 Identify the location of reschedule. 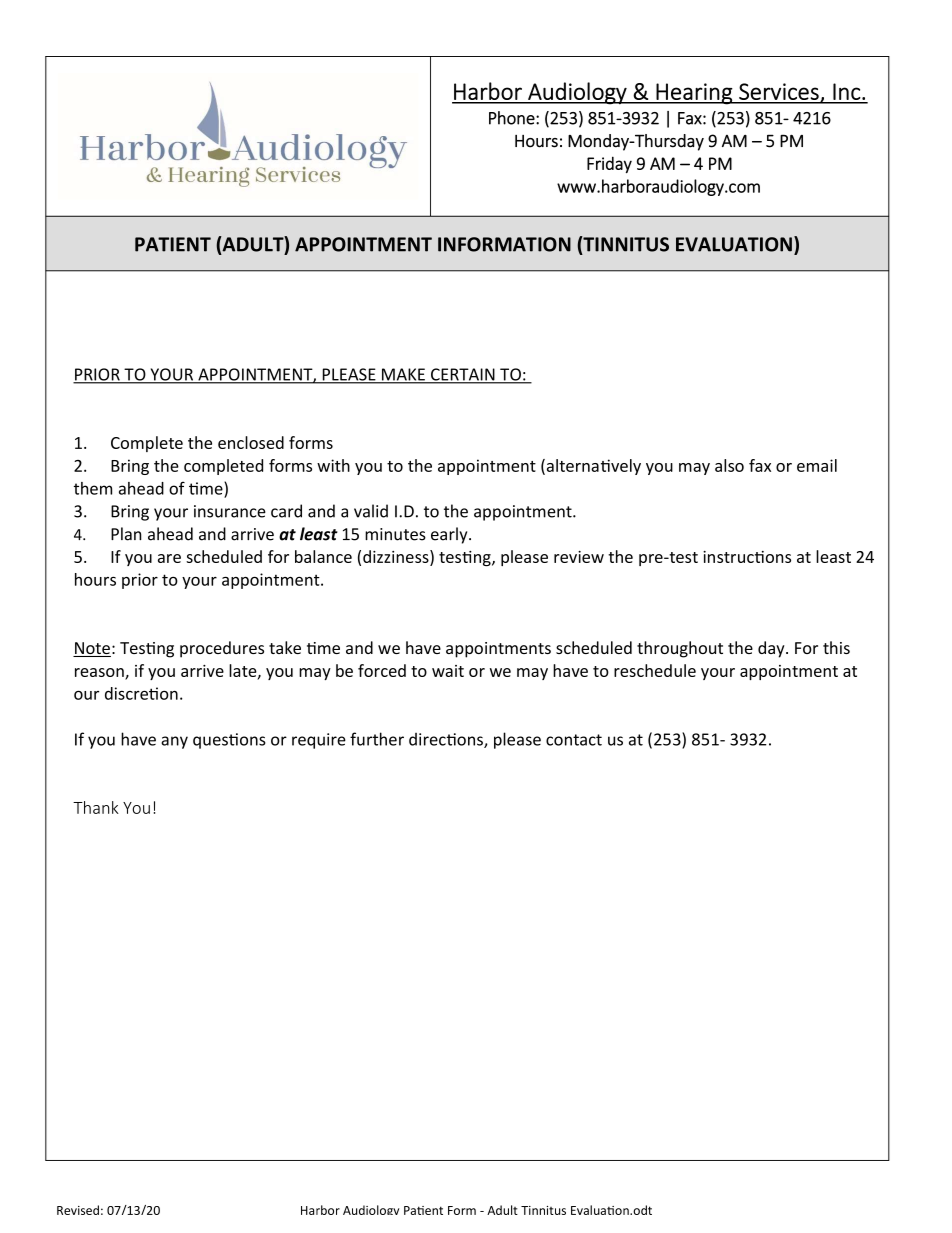
(655, 670).
